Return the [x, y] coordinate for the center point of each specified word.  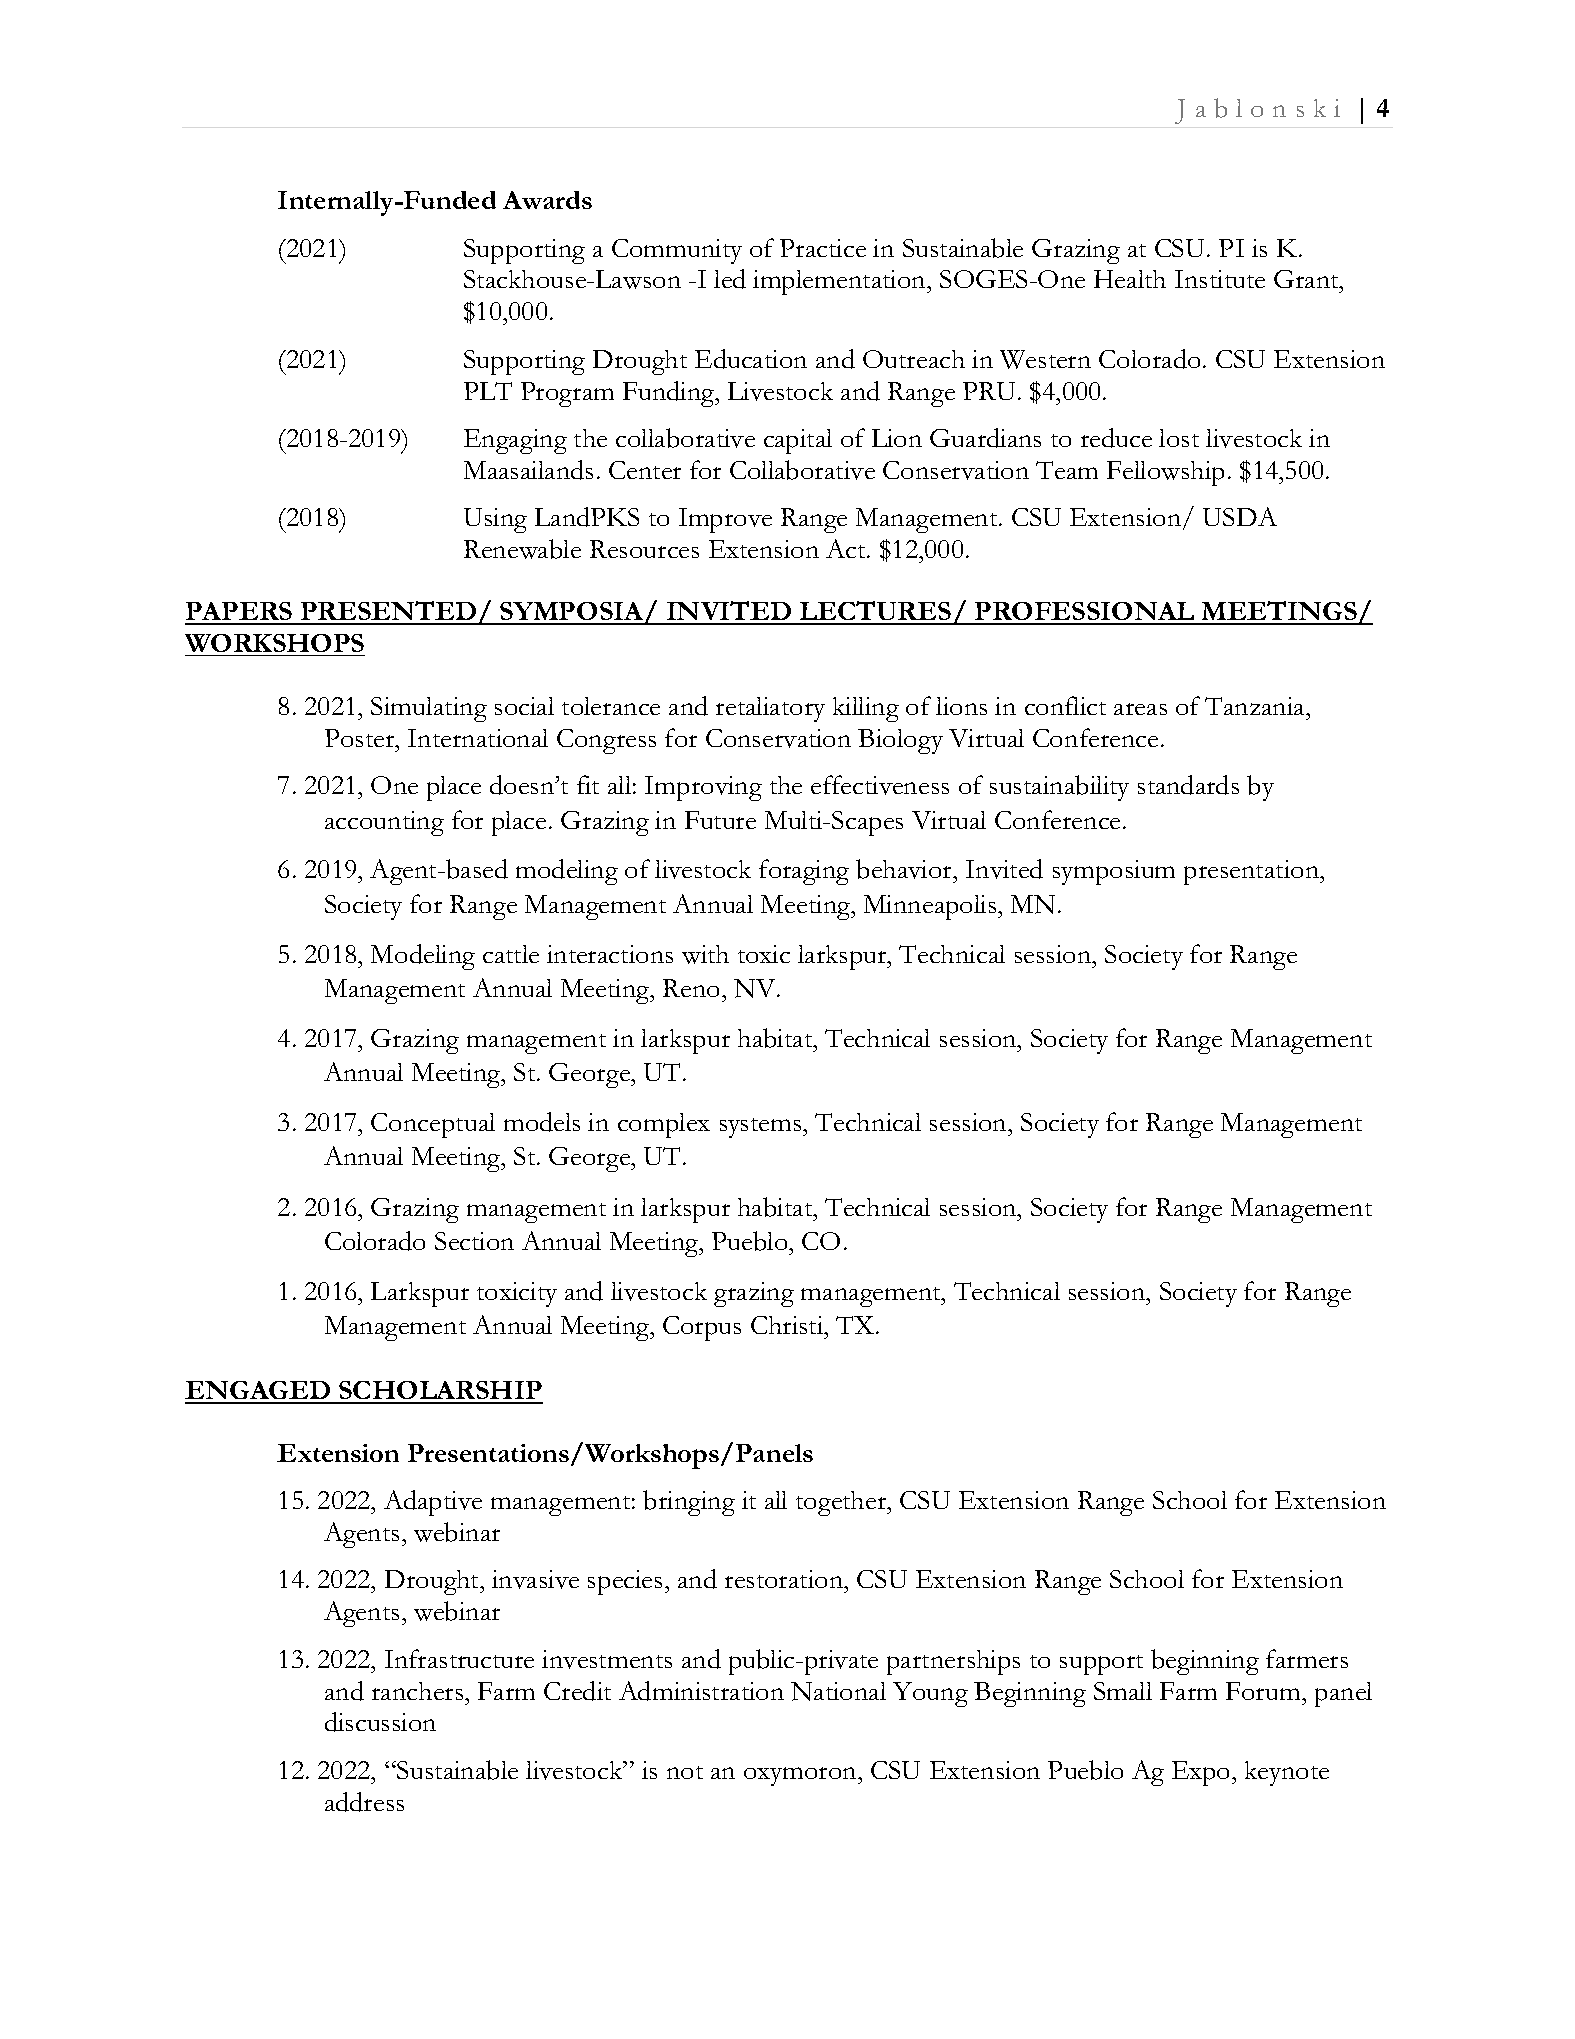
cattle [511, 954]
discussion [380, 1722]
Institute [1220, 279]
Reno [693, 988]
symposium [1114, 872]
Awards [547, 200]
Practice [823, 248]
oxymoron [802, 1776]
